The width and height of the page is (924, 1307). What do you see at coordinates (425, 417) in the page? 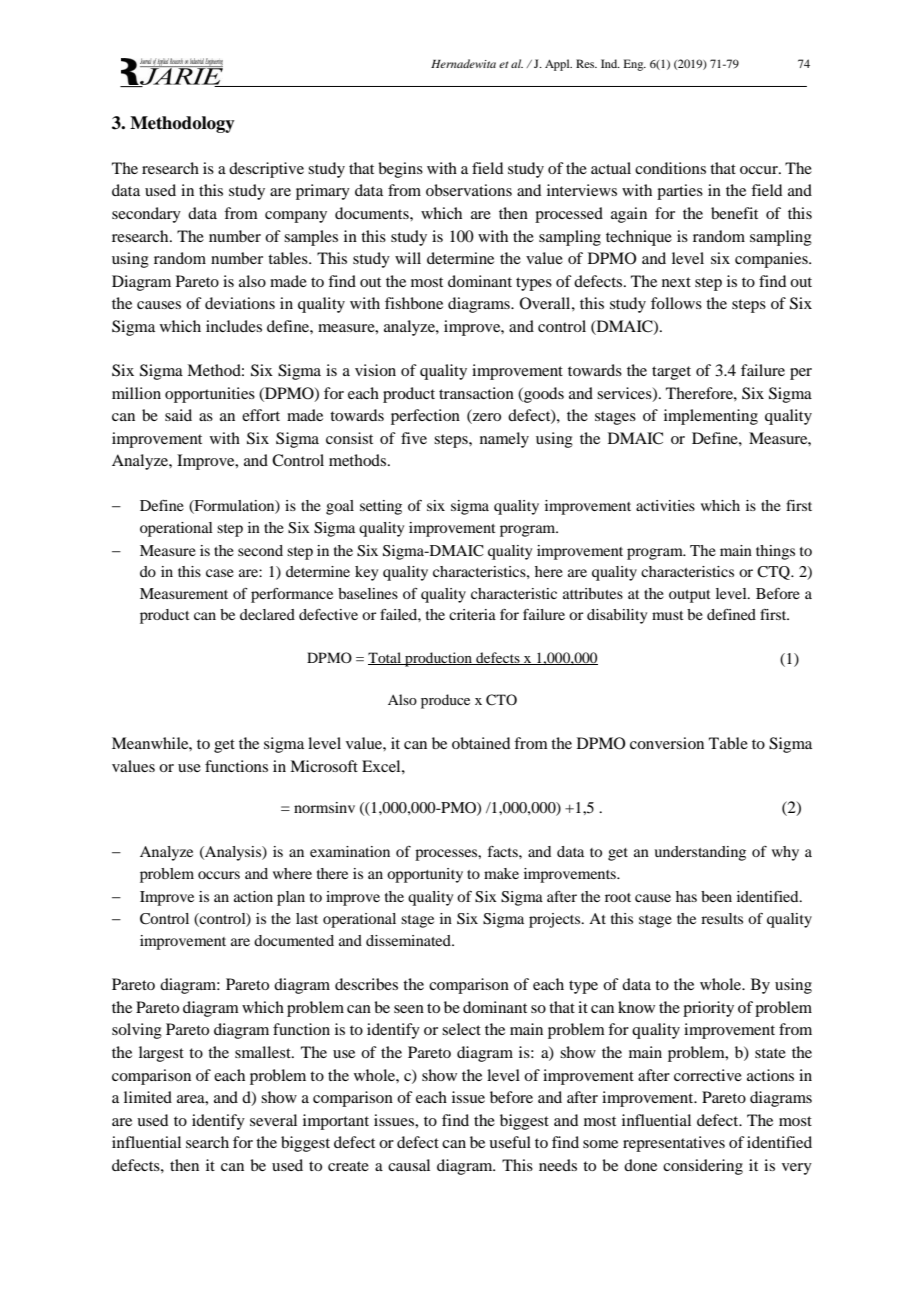
I see `perfection` at bounding box center [425, 417].
